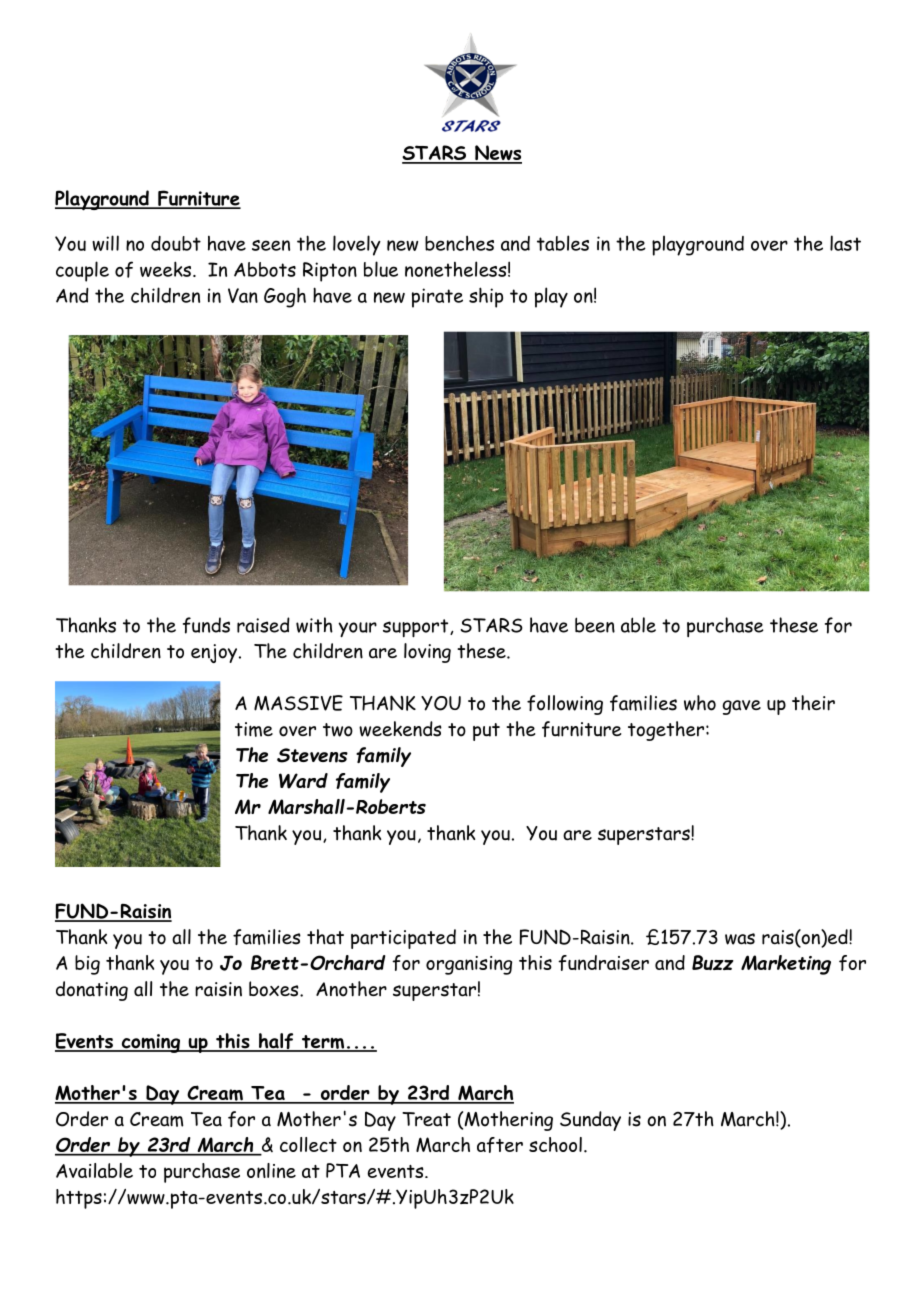 This image has height=1308, width=924. I want to click on enjoy, so click(215, 653).
